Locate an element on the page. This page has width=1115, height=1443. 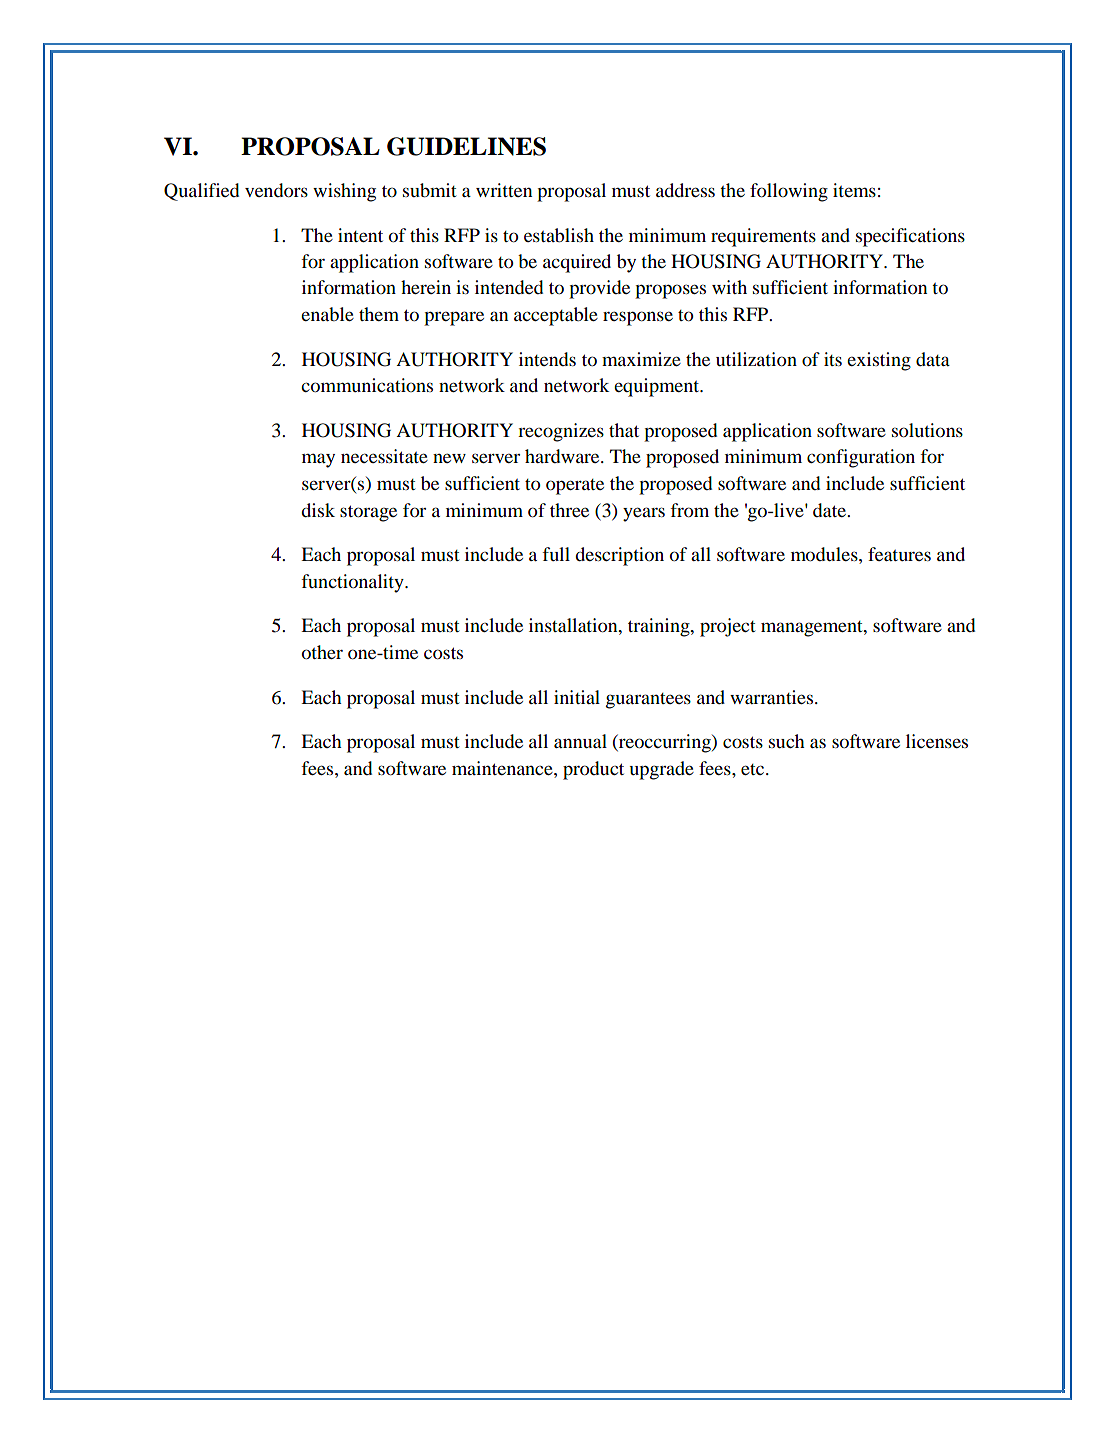
configuration is located at coordinates (861, 458).
